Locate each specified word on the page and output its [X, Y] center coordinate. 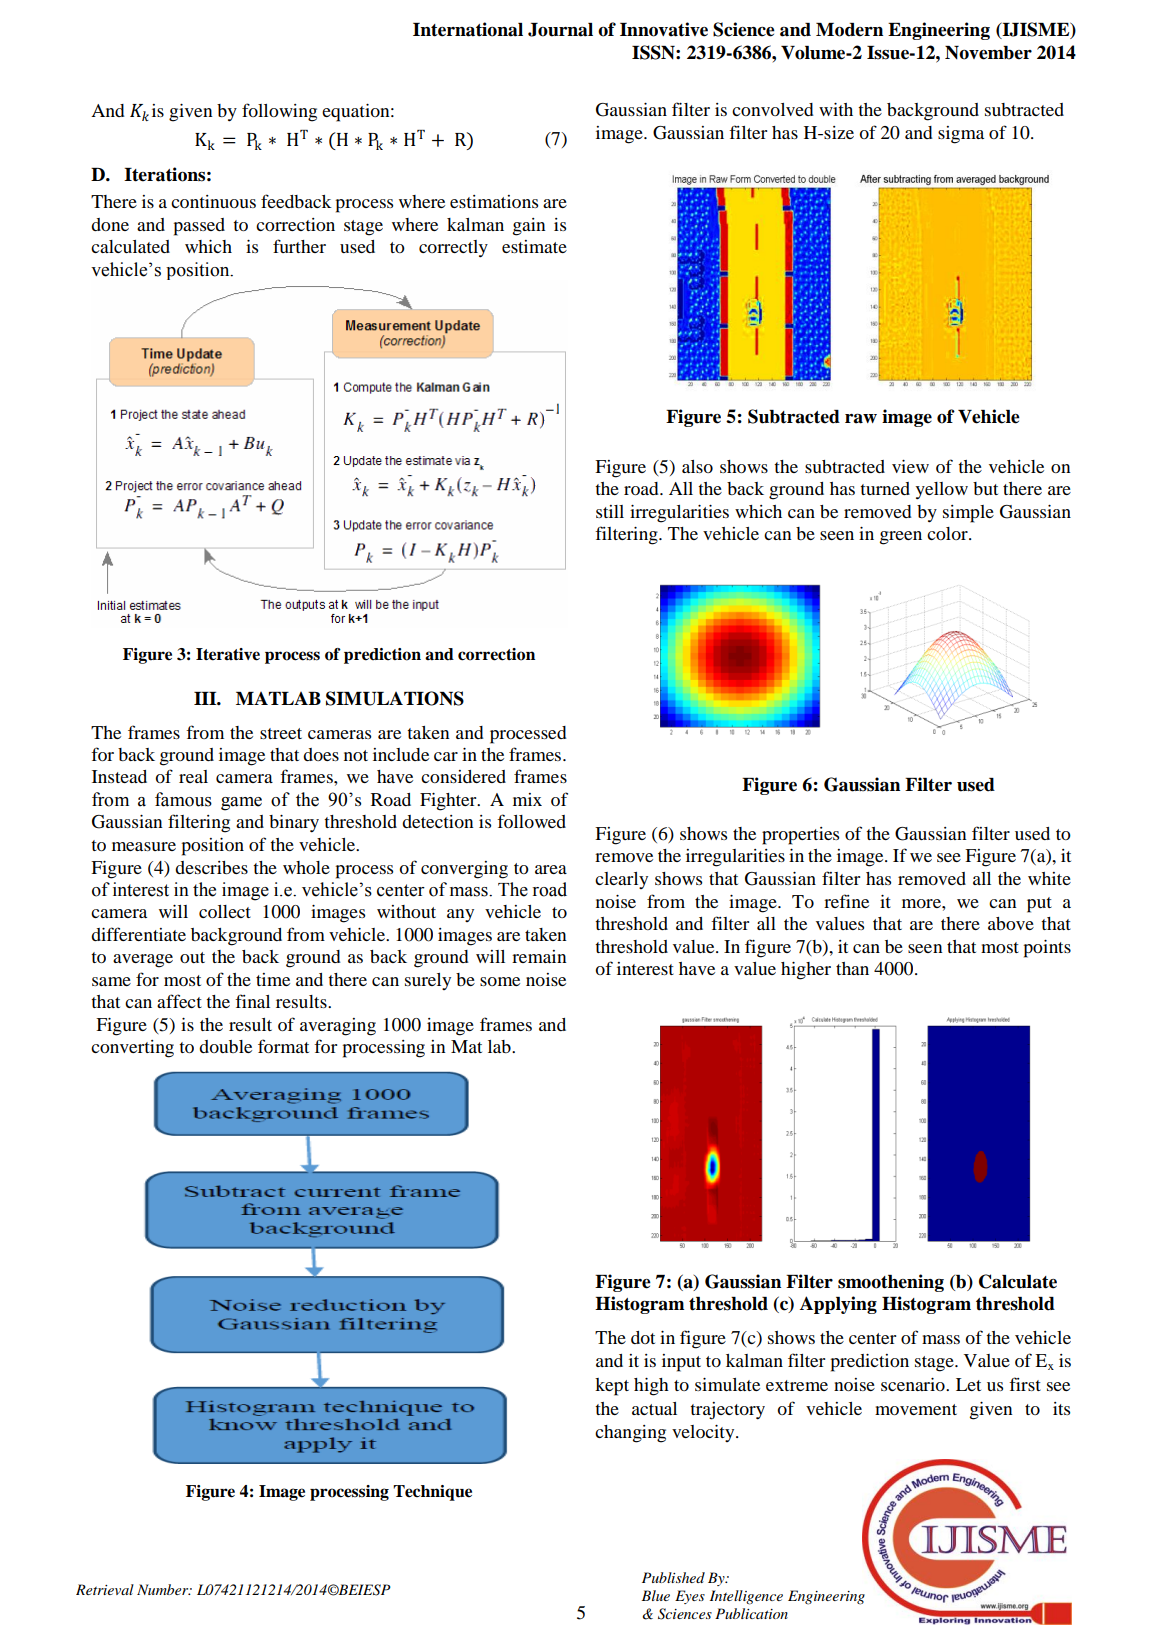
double [225, 1046]
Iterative [228, 654]
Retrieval [105, 1589]
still [610, 511]
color [948, 533]
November [988, 53]
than [852, 968]
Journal [560, 30]
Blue [655, 1595]
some [500, 981]
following [279, 112]
